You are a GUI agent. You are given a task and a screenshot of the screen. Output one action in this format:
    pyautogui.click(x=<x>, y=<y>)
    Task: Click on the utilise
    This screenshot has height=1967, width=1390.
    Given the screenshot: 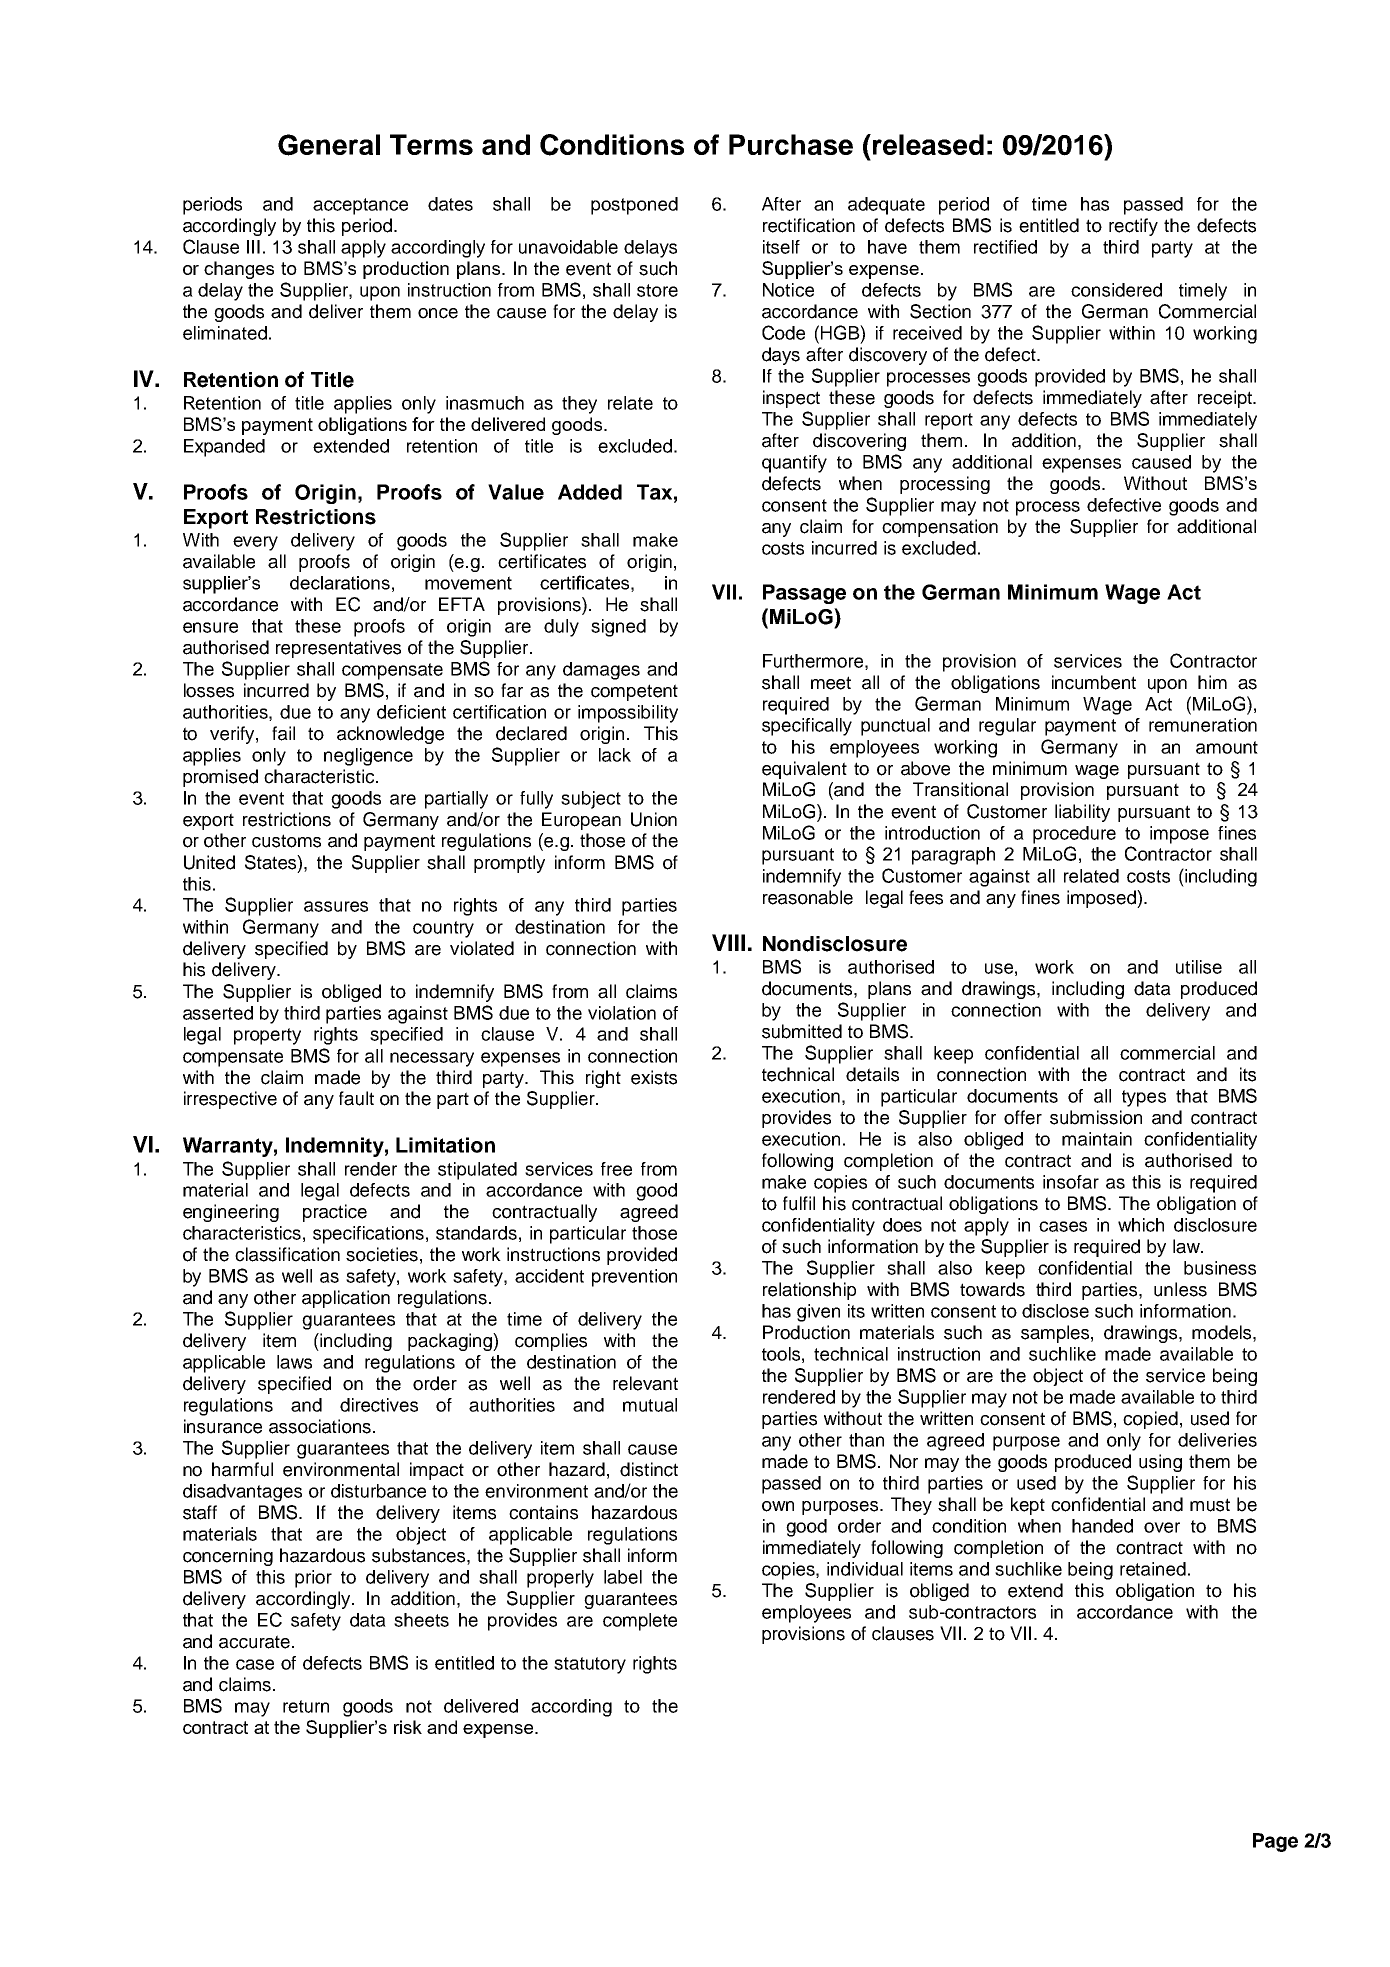 What is the action you would take?
    pyautogui.click(x=1199, y=967)
